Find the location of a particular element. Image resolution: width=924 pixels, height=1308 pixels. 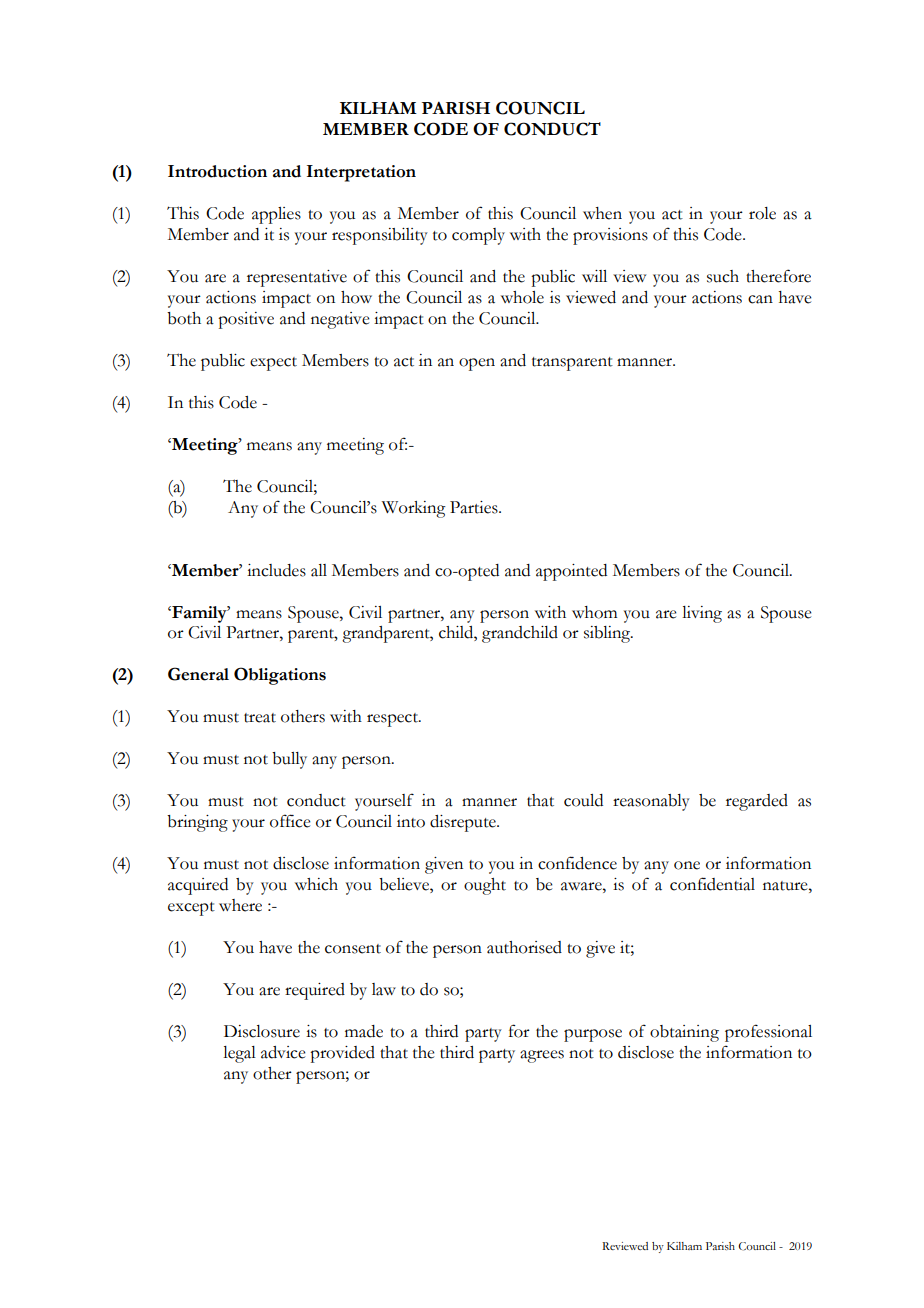

comply is located at coordinates (478, 236).
